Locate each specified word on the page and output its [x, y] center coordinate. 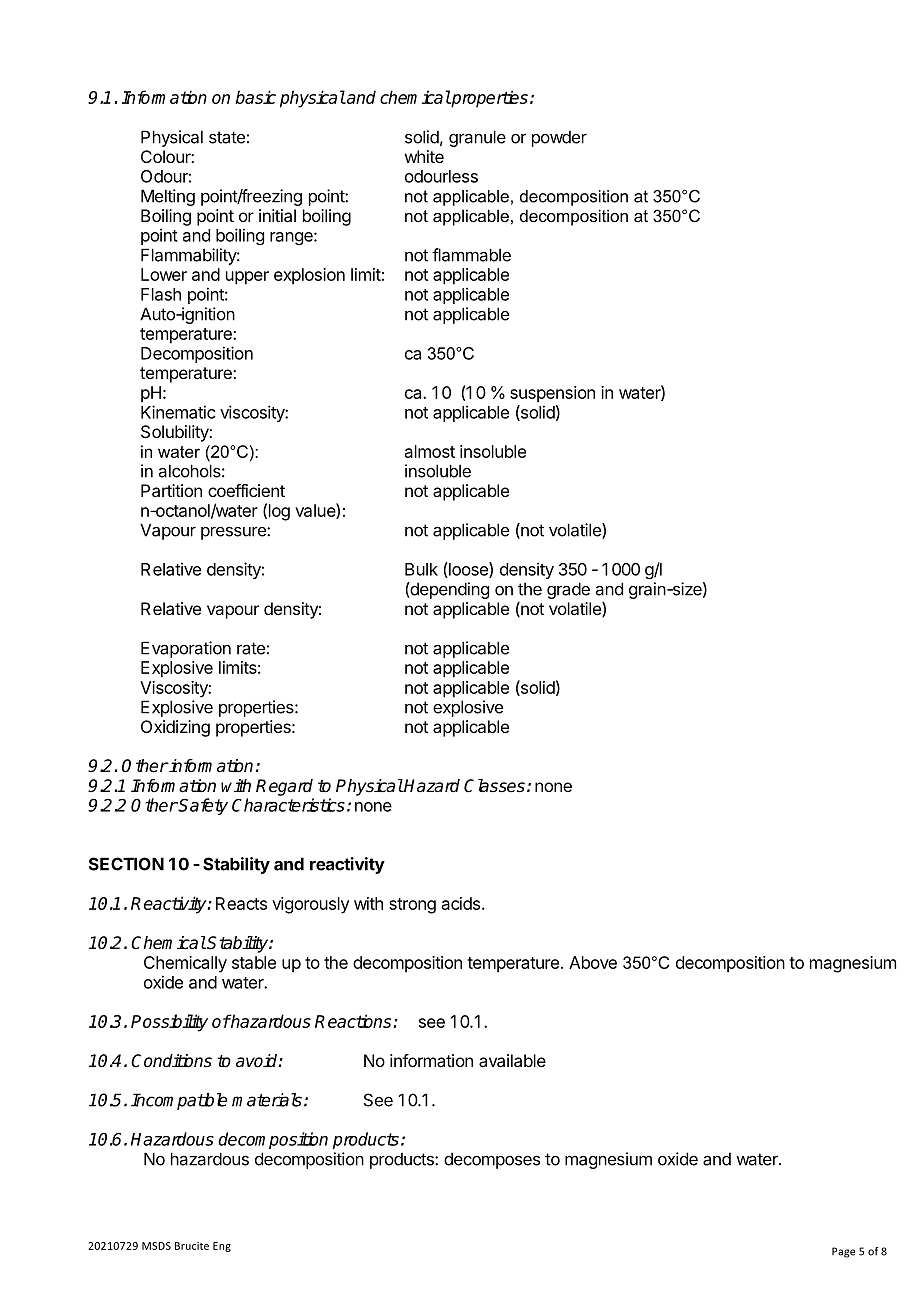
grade [568, 590]
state [227, 137]
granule [477, 138]
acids [461, 903]
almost [430, 451]
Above [593, 962]
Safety [202, 806]
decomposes [492, 1160]
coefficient [246, 490]
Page [843, 1252]
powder [559, 138]
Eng [222, 1247]
